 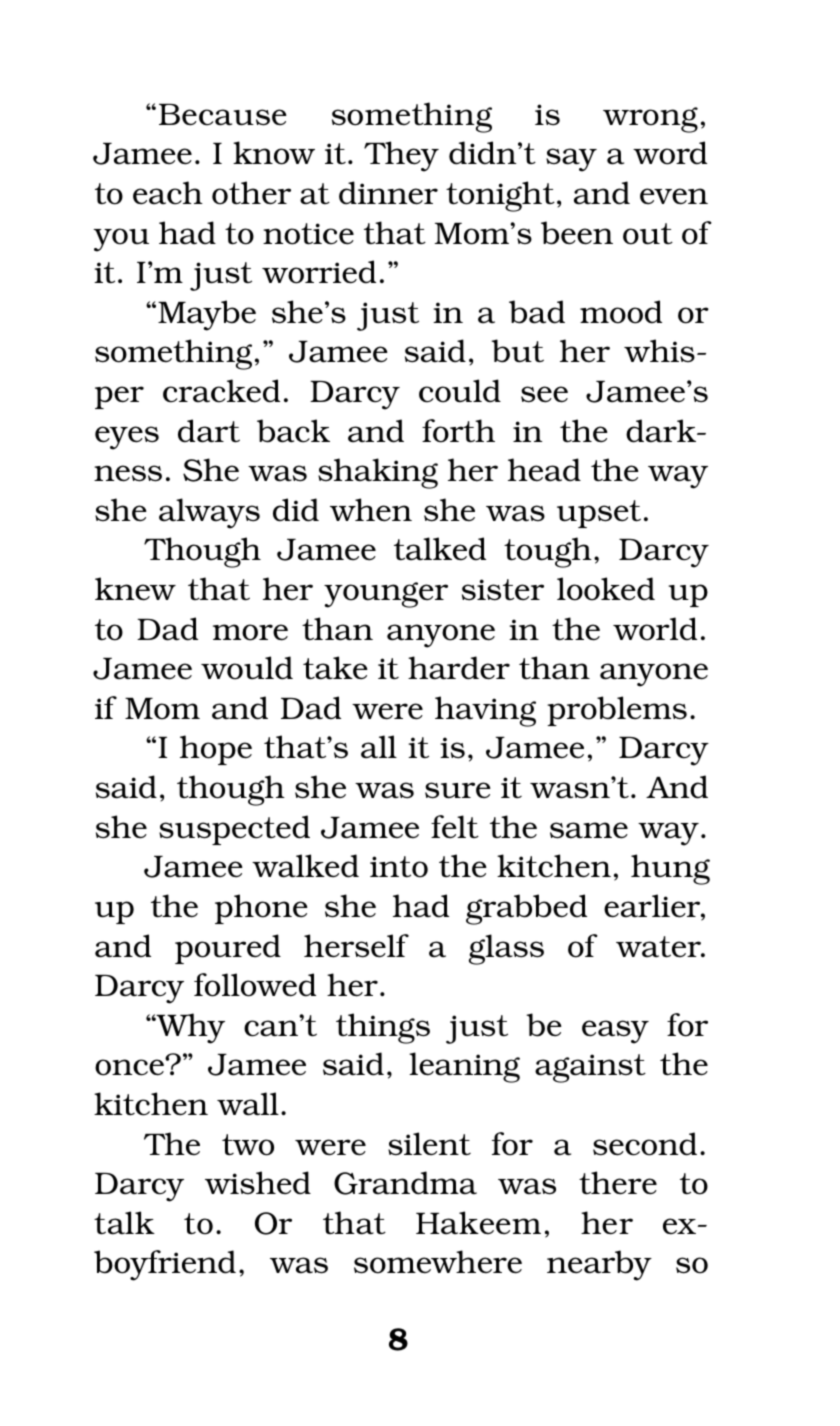 What do you see at coordinates (405, 1183) in the image?
I see `Grandma` at bounding box center [405, 1183].
